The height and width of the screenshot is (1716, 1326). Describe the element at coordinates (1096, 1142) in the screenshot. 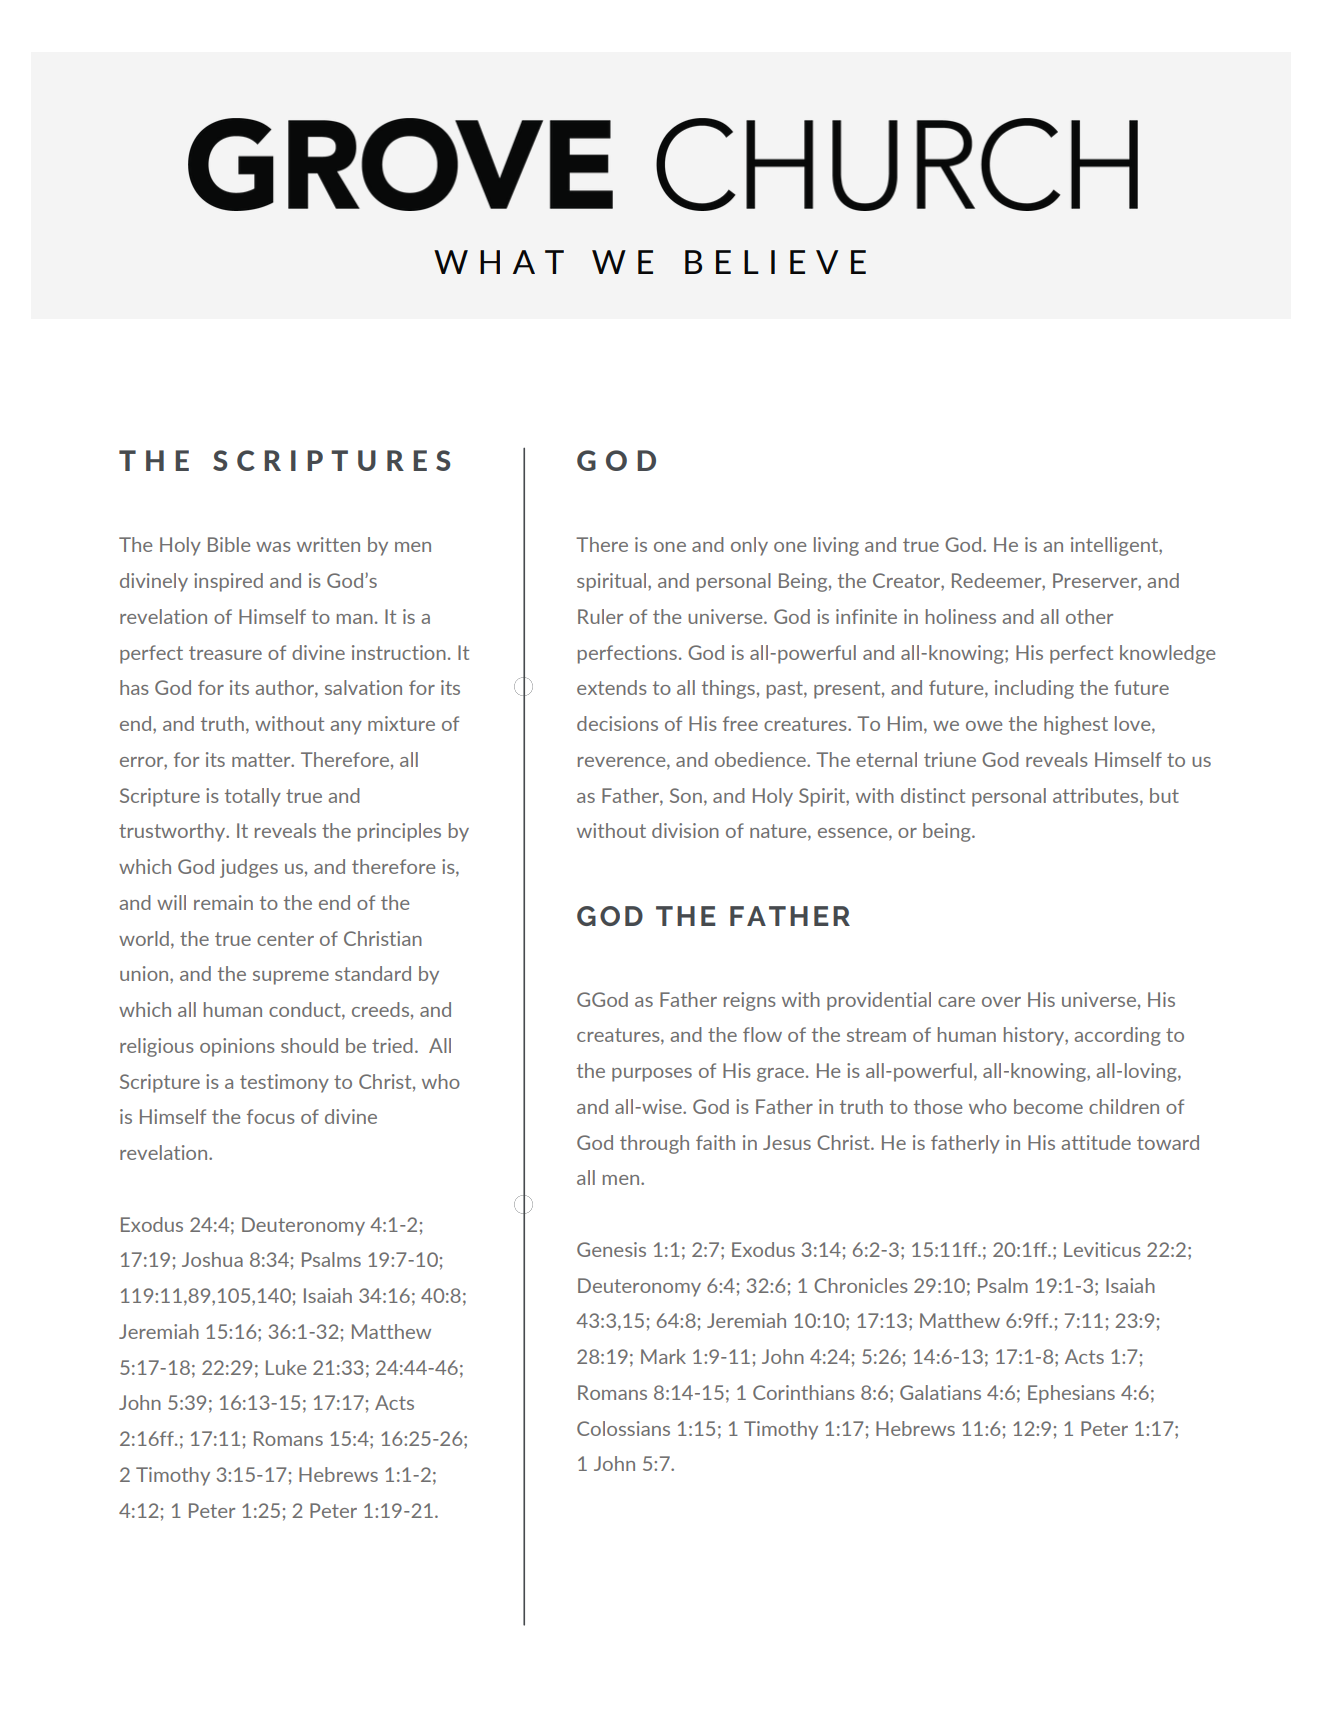

I see `attitude` at that location.
